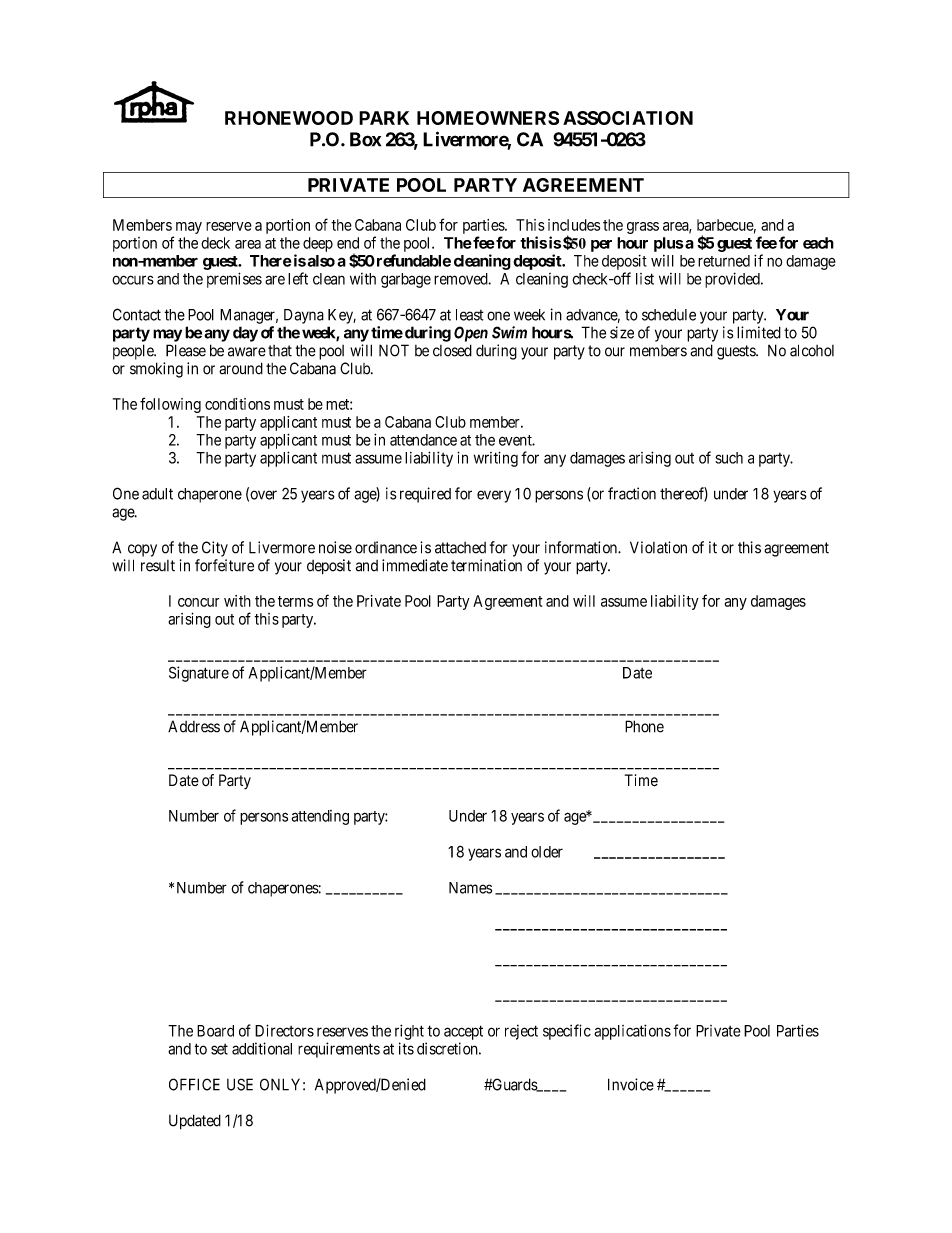 This screenshot has height=1233, width=952. I want to click on conditions, so click(237, 404).
